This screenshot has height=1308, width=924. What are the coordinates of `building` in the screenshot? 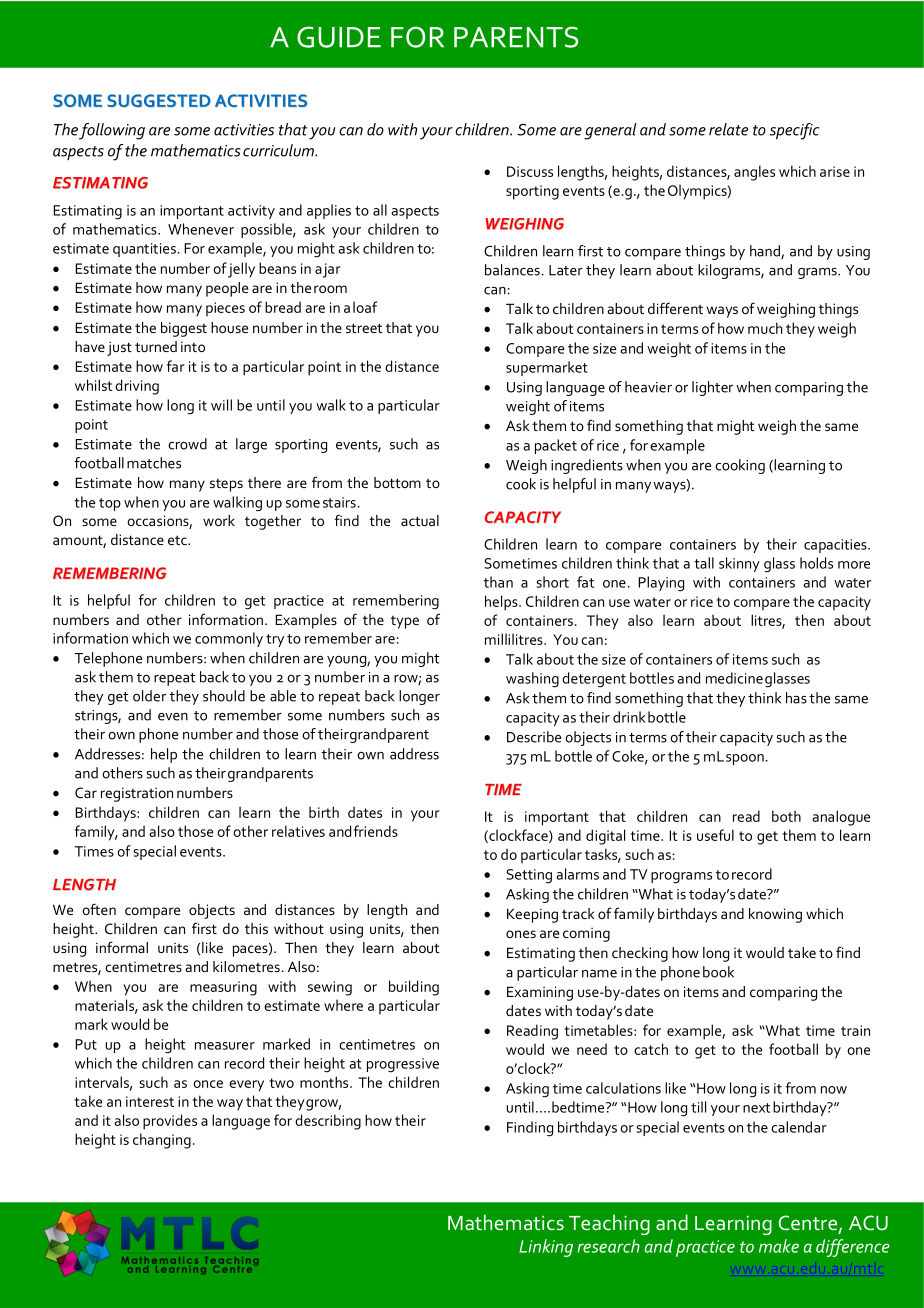 It's located at (414, 988).
